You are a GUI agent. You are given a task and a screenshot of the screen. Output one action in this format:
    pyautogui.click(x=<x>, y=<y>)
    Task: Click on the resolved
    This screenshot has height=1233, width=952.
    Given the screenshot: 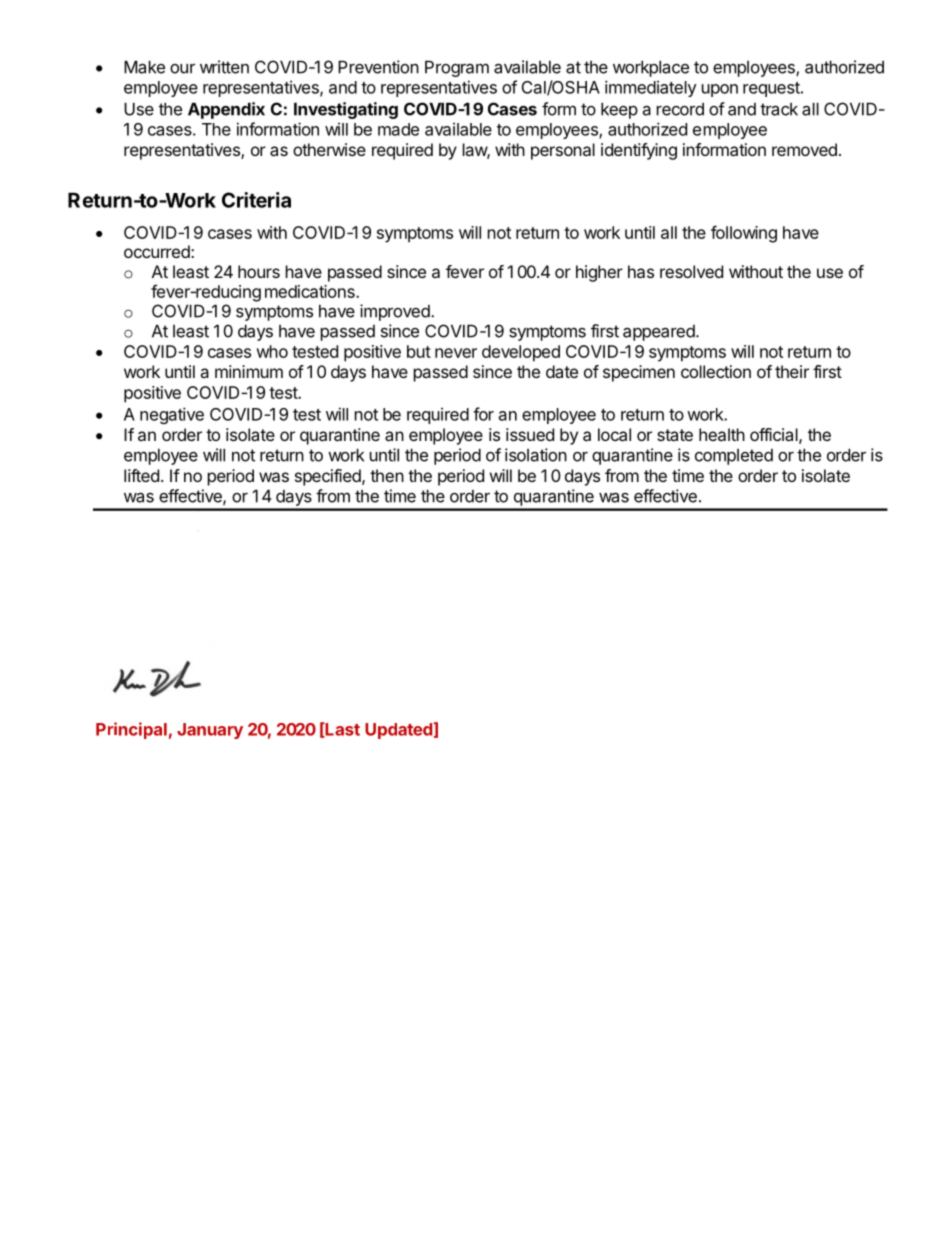 What is the action you would take?
    pyautogui.click(x=691, y=271)
